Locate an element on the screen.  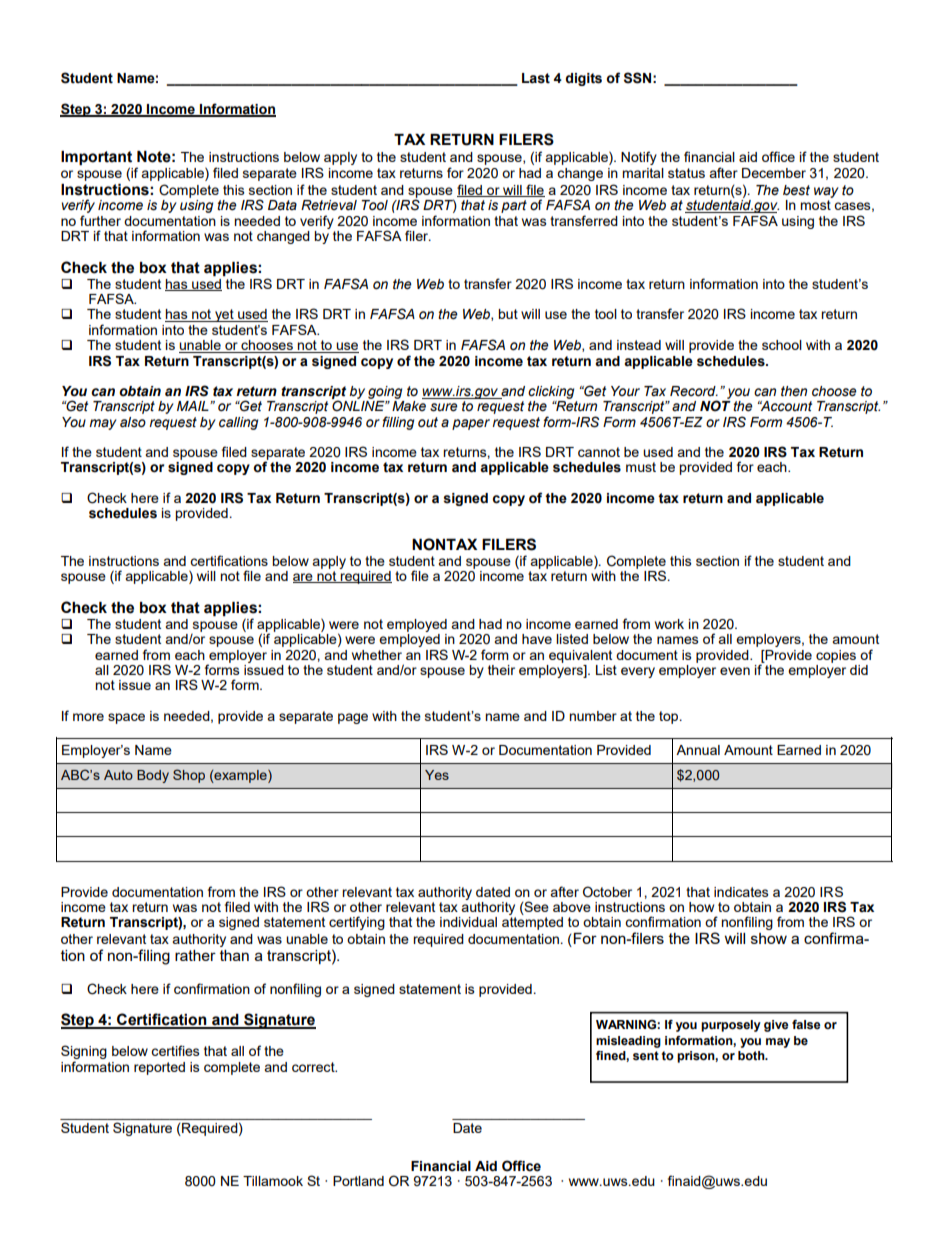
their is located at coordinates (501, 670).
